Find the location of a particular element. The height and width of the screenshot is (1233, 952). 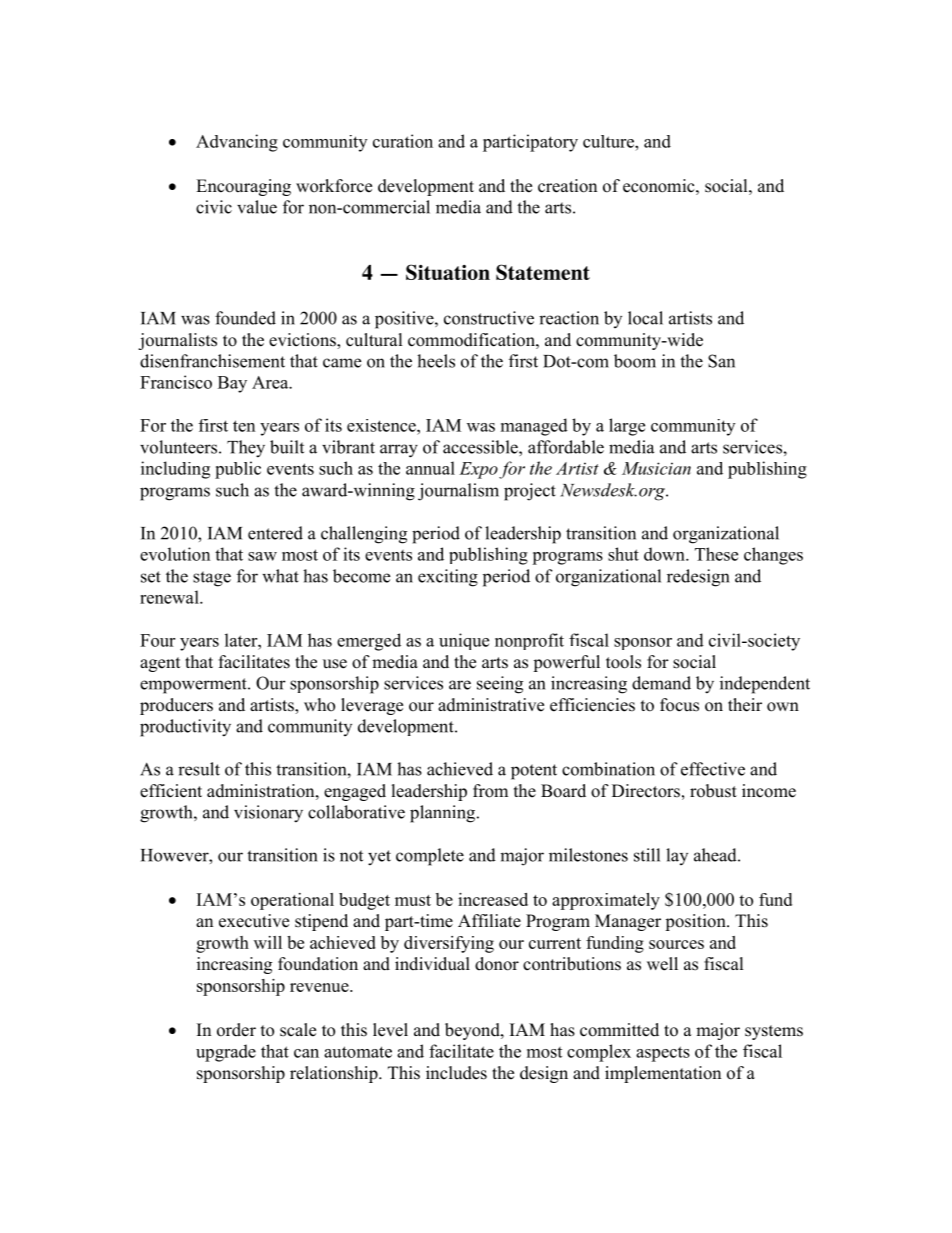

Encouraging is located at coordinates (243, 187).
